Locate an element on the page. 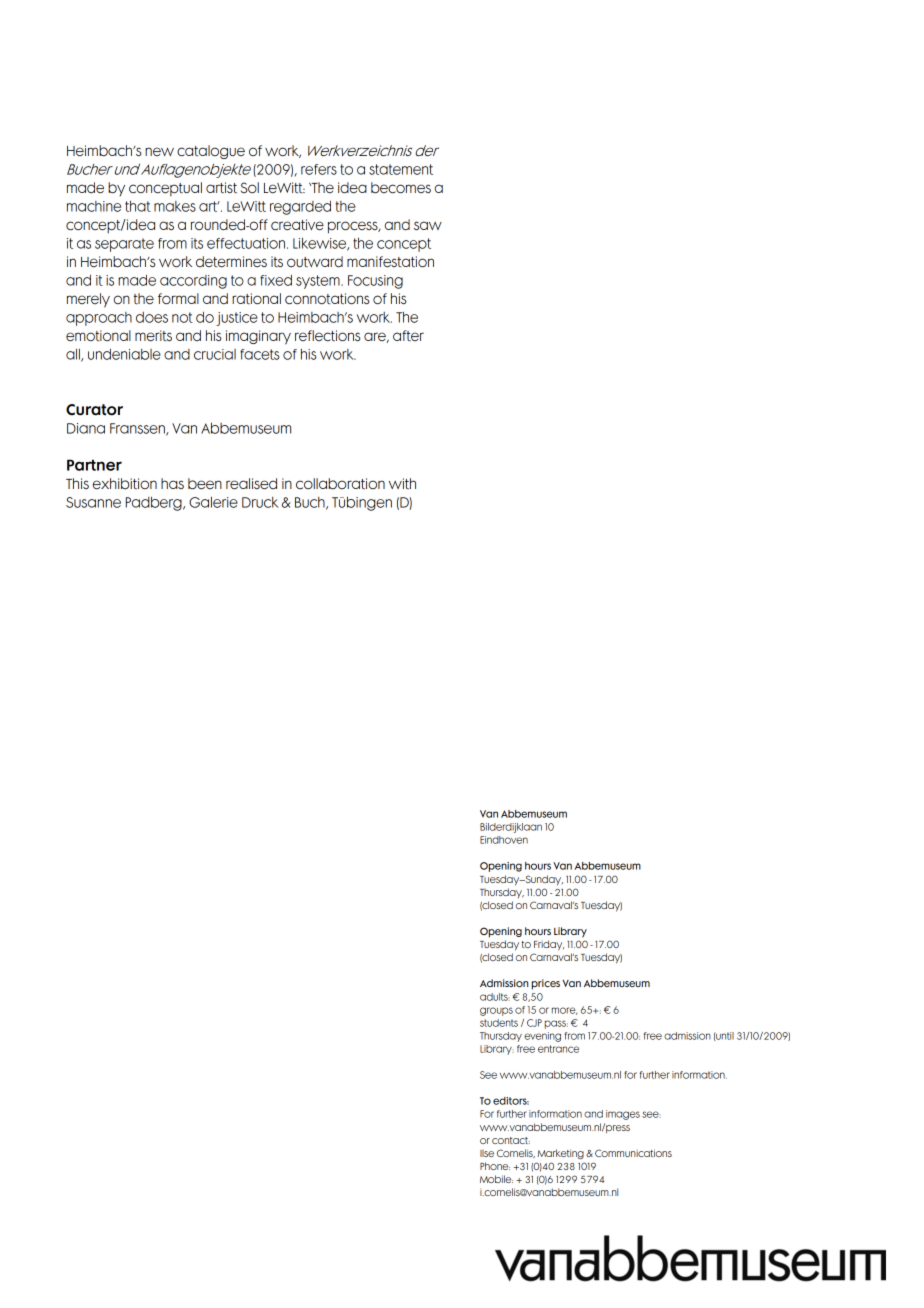  refers is located at coordinates (319, 169).
